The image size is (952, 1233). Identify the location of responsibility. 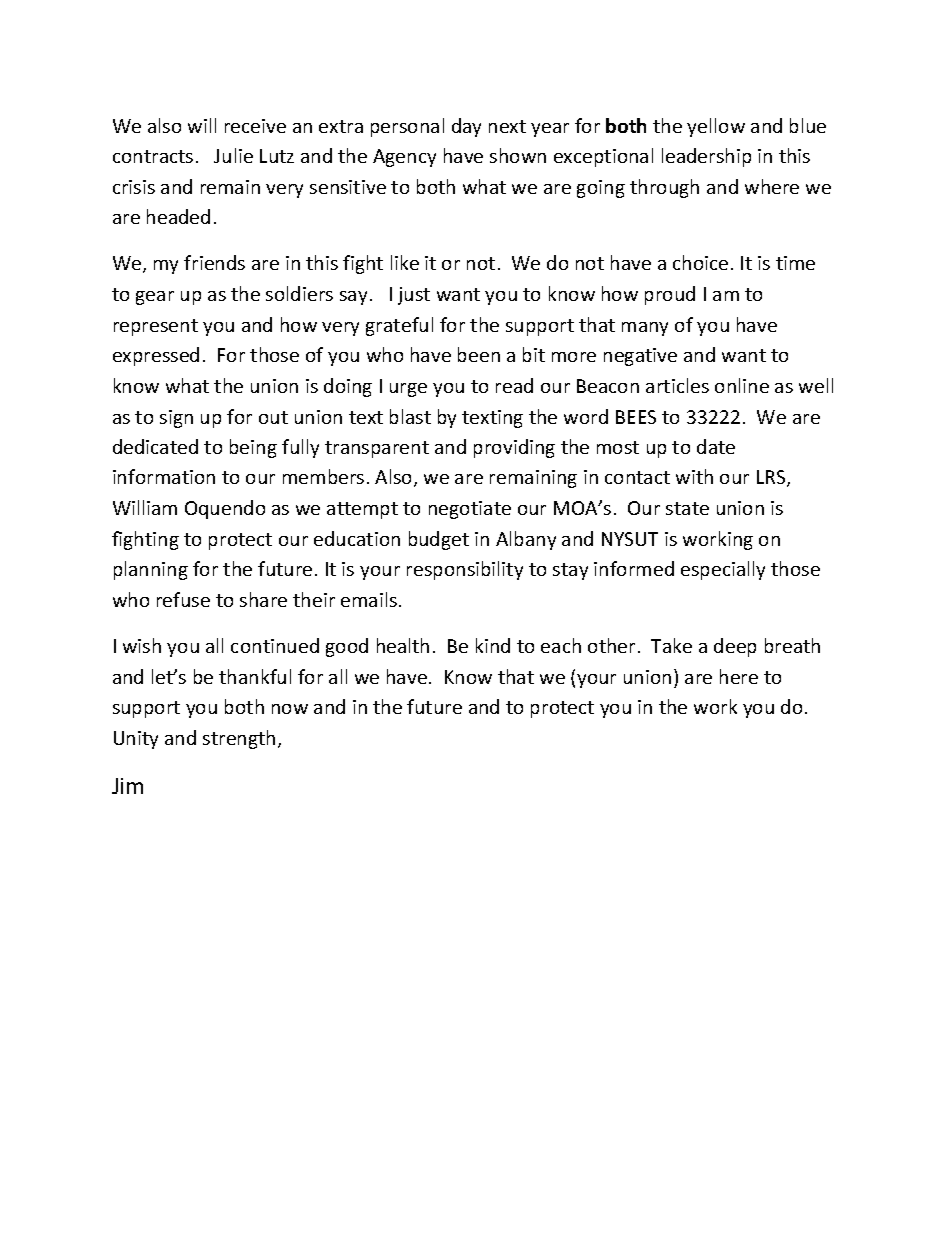
(465, 570).
